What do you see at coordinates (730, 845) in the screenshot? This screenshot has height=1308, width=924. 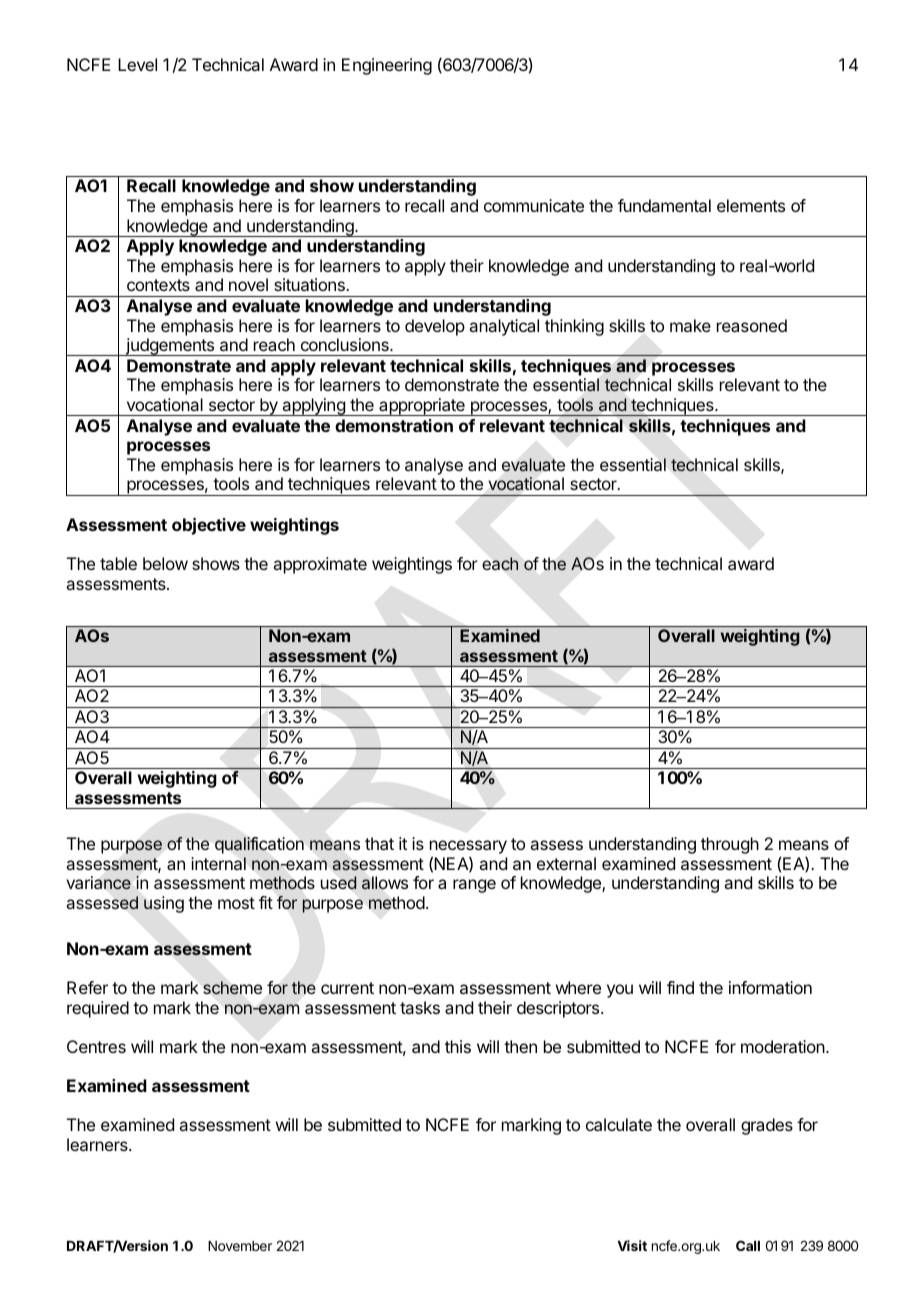 I see `through` at bounding box center [730, 845].
